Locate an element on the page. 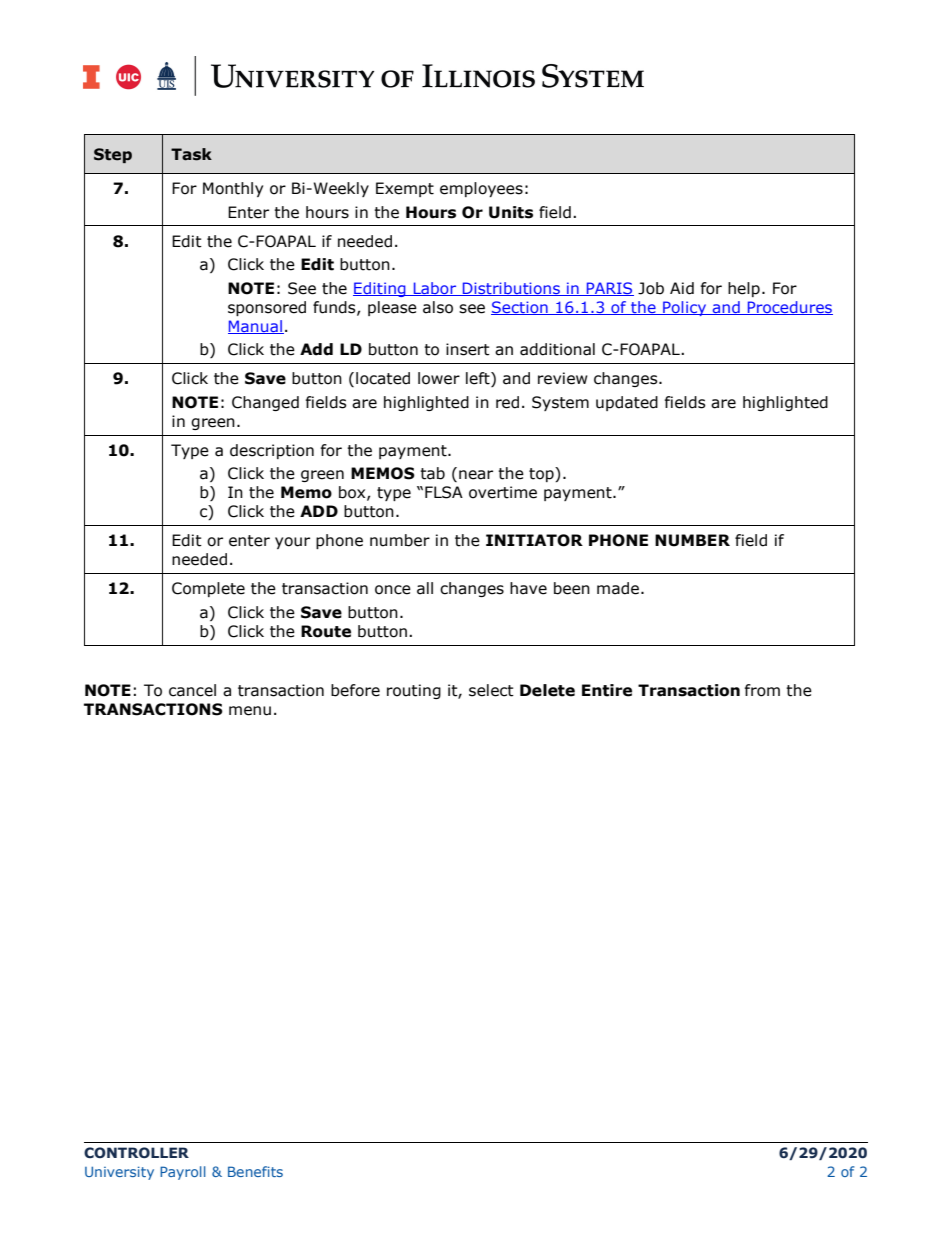 The width and height of the image is (952, 1233). CONTROLLER is located at coordinates (136, 1152).
